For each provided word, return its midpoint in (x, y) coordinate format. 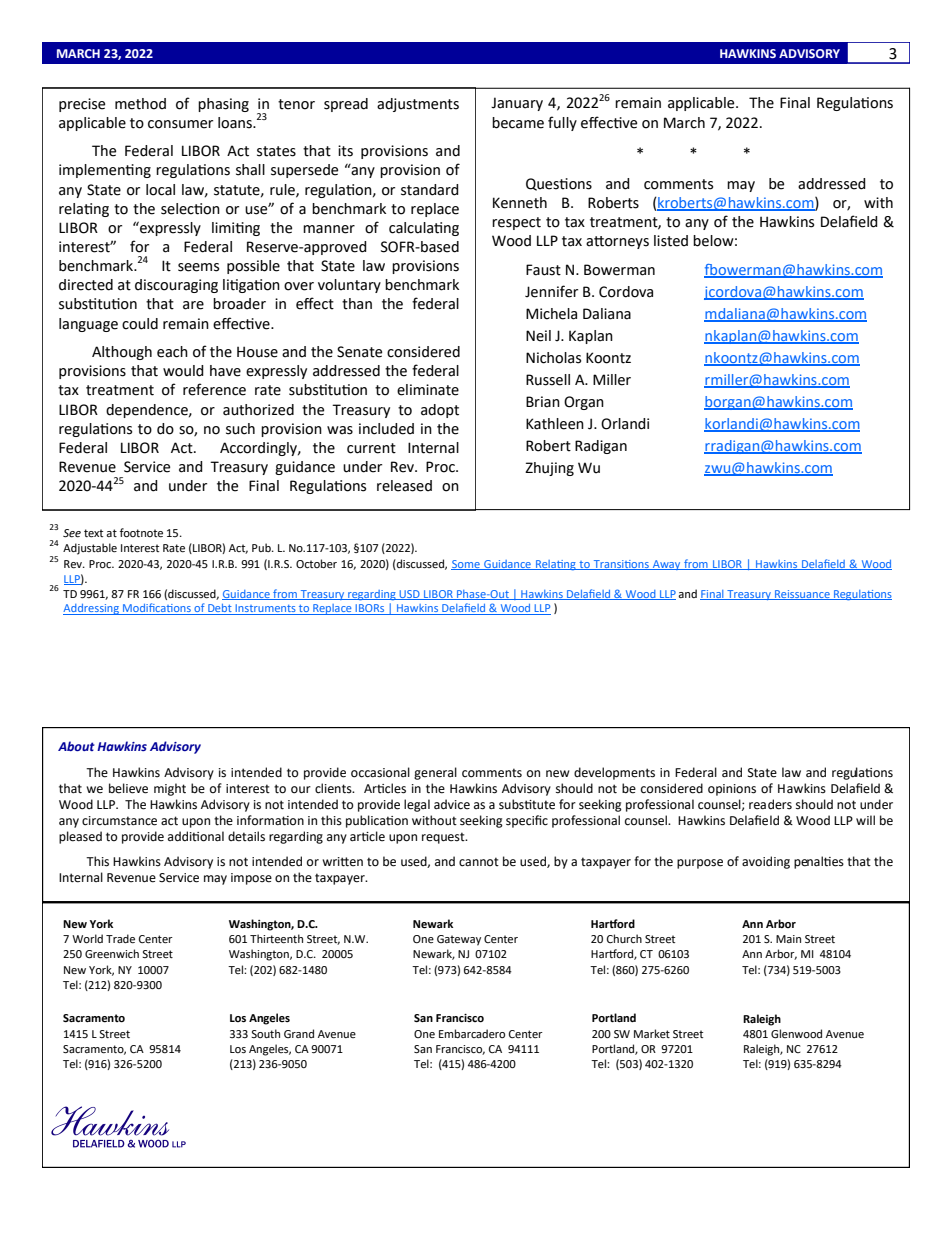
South (265, 1033)
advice (452, 804)
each (172, 352)
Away (666, 565)
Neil (538, 336)
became (518, 123)
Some (466, 565)
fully (562, 123)
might (170, 789)
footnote (141, 533)
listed (671, 241)
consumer (180, 124)
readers (770, 804)
